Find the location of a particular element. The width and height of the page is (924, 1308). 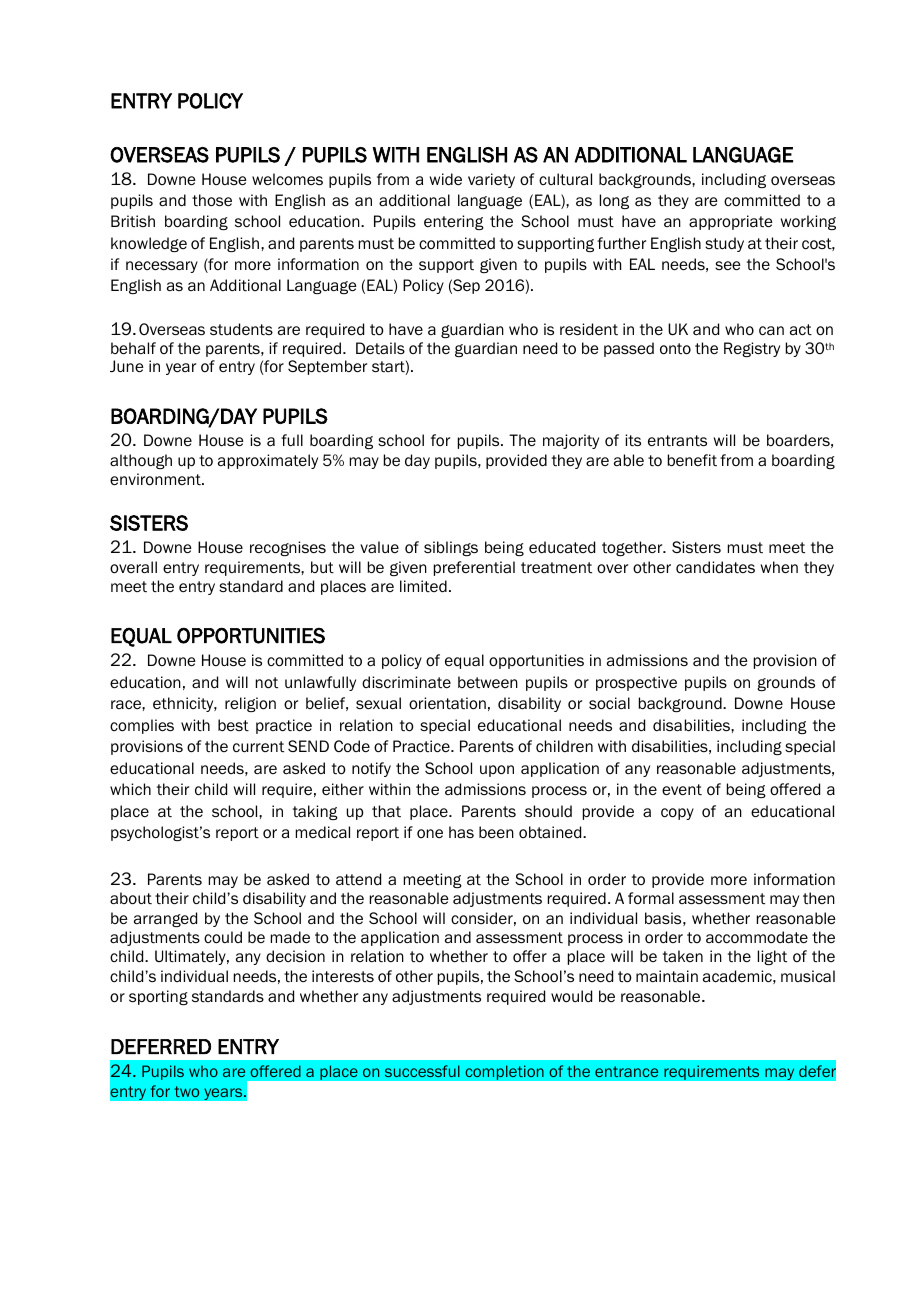

completion is located at coordinates (504, 1072).
